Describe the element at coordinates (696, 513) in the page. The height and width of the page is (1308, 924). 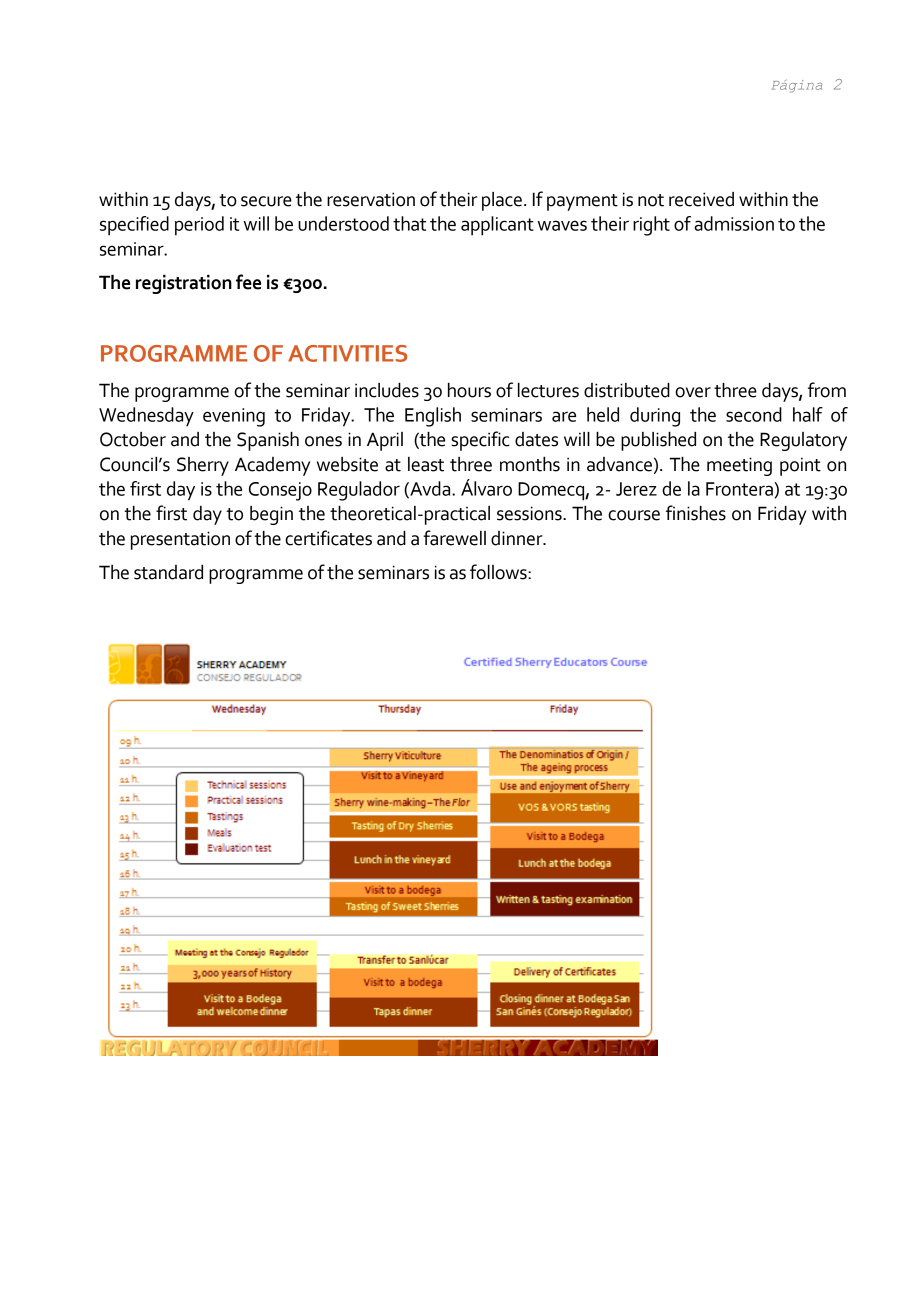
I see `finishes` at that location.
